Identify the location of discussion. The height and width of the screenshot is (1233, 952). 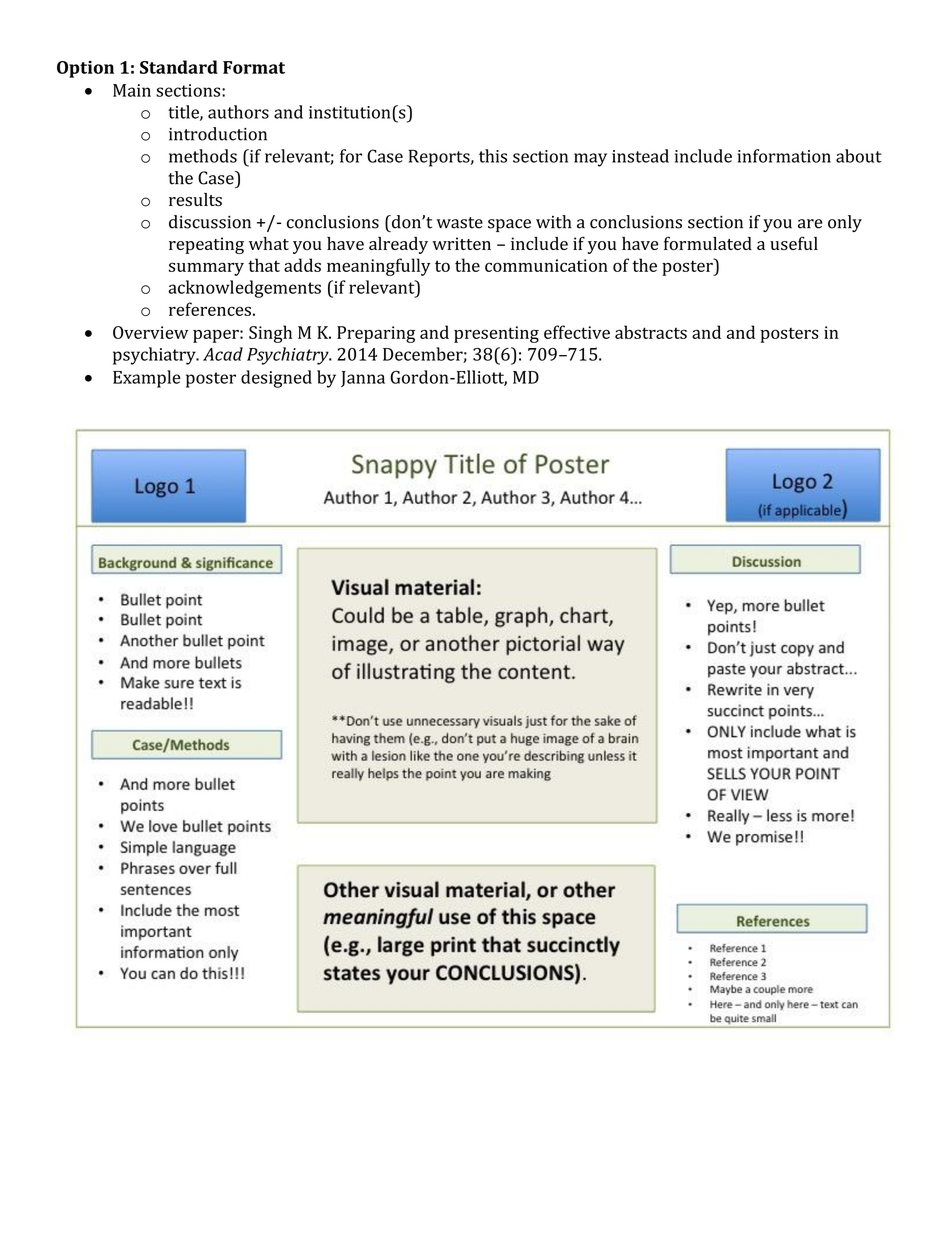
(210, 222).
